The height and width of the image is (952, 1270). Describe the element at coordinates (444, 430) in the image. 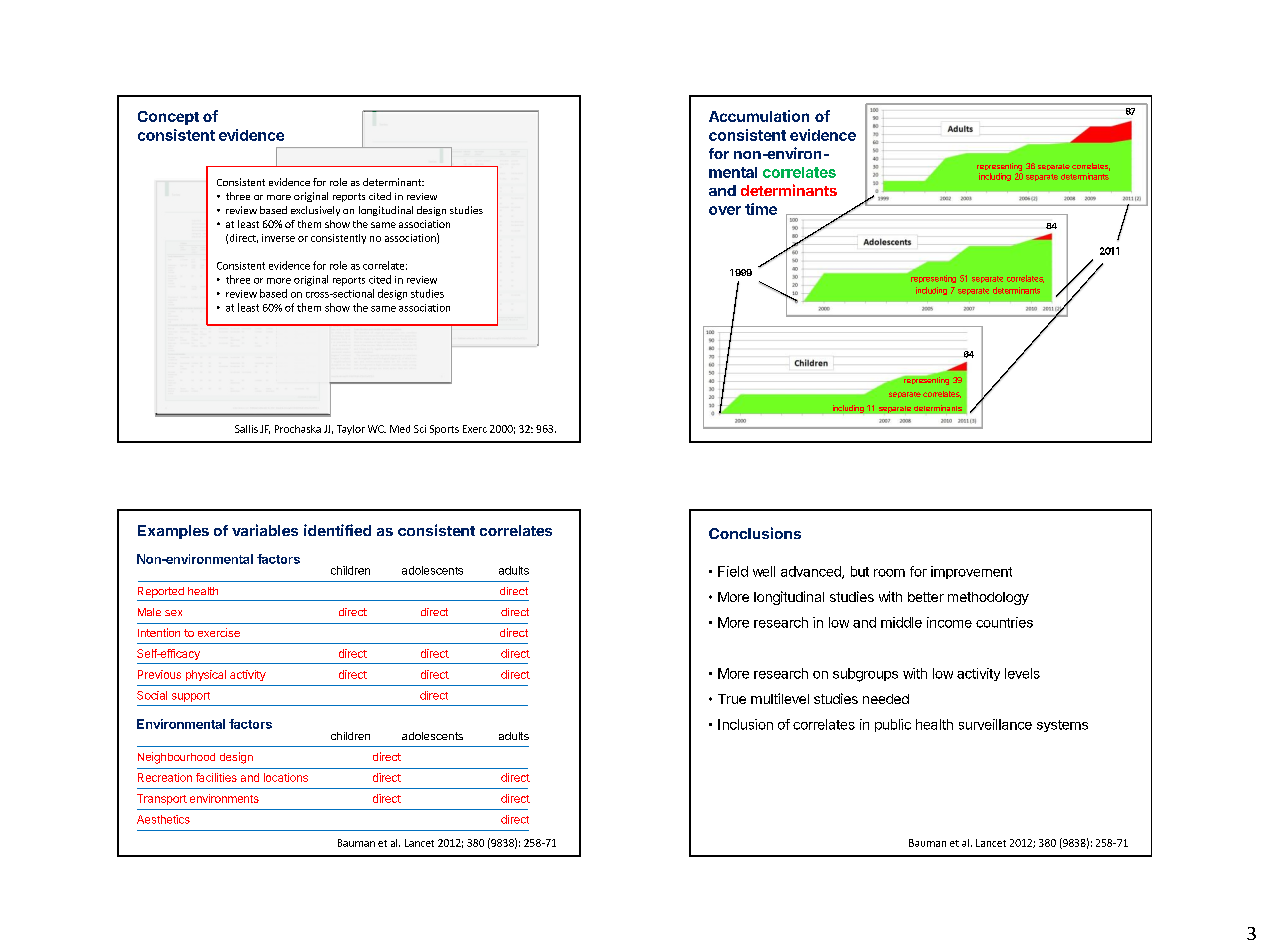

I see `Sports` at that location.
